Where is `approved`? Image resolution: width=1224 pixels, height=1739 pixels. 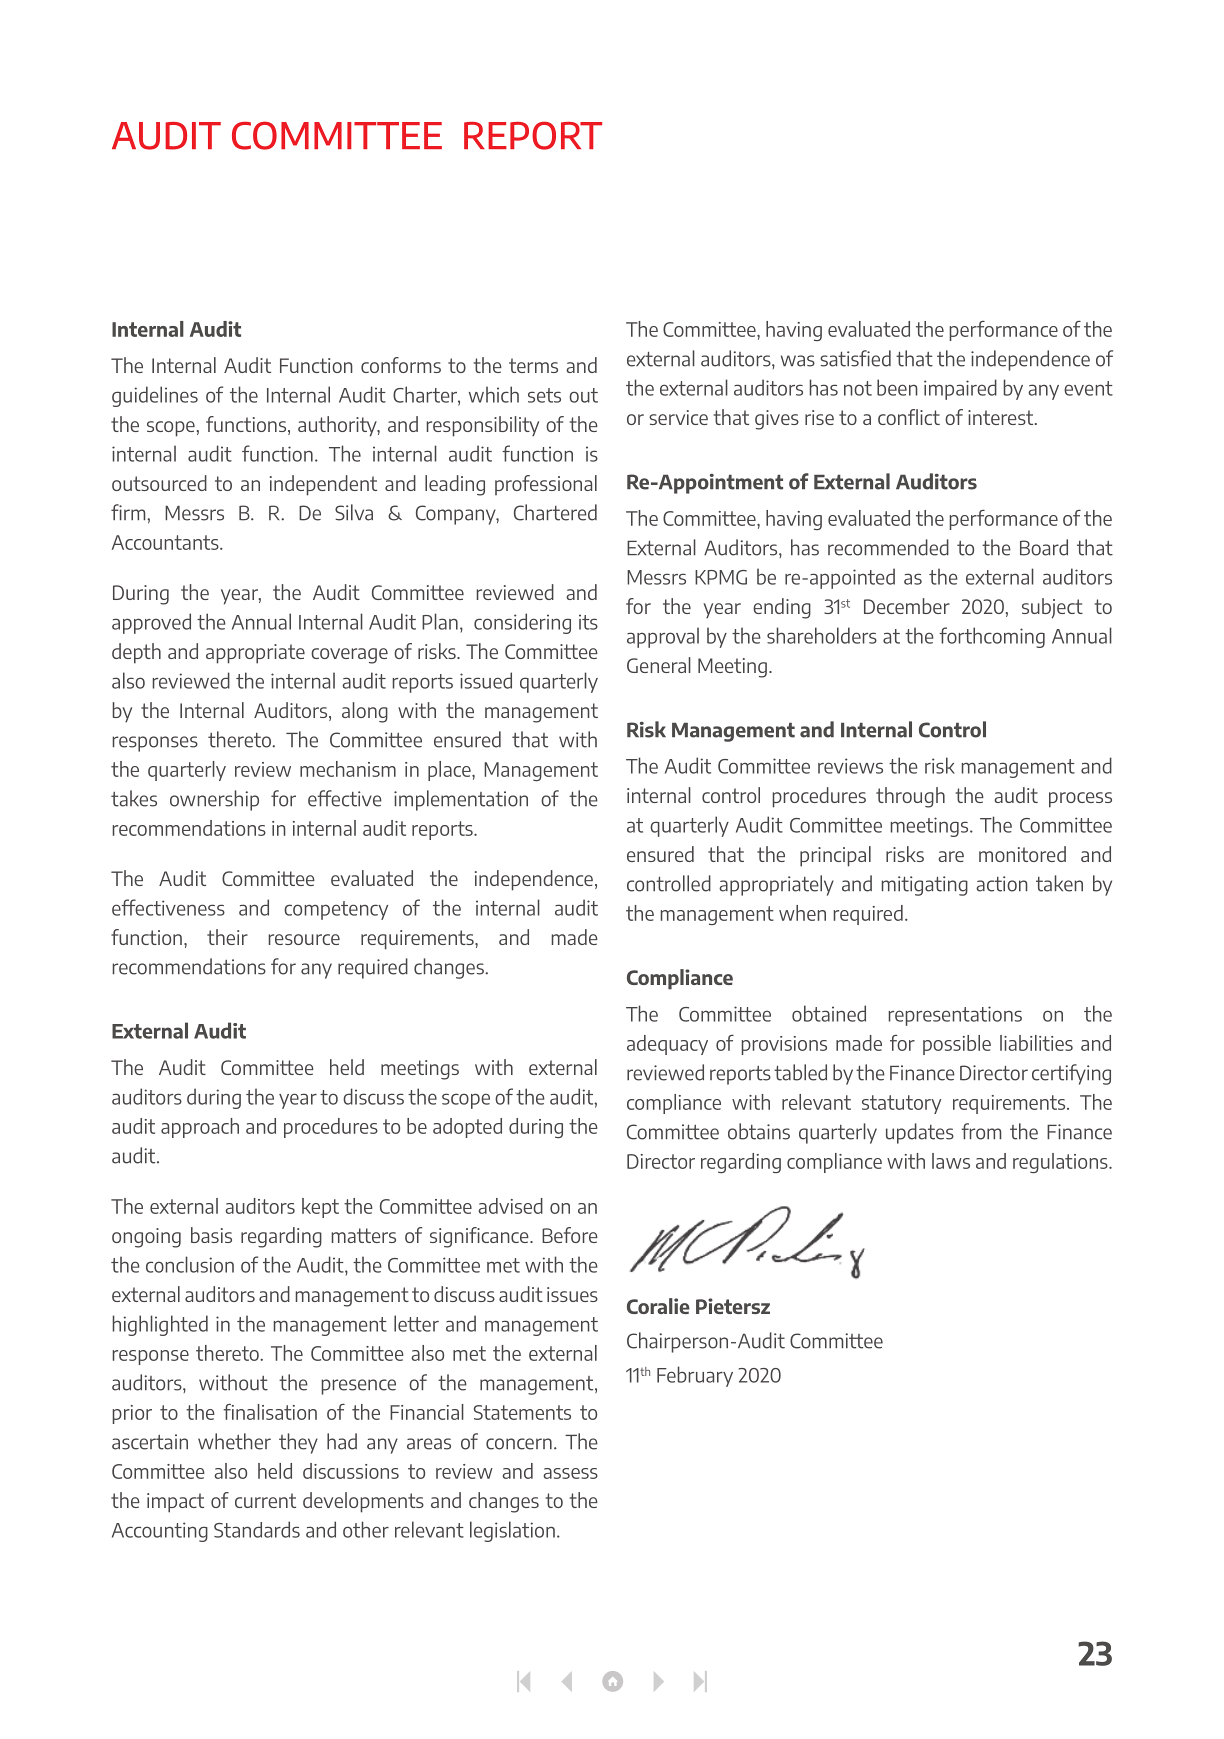
approved is located at coordinates (151, 623).
